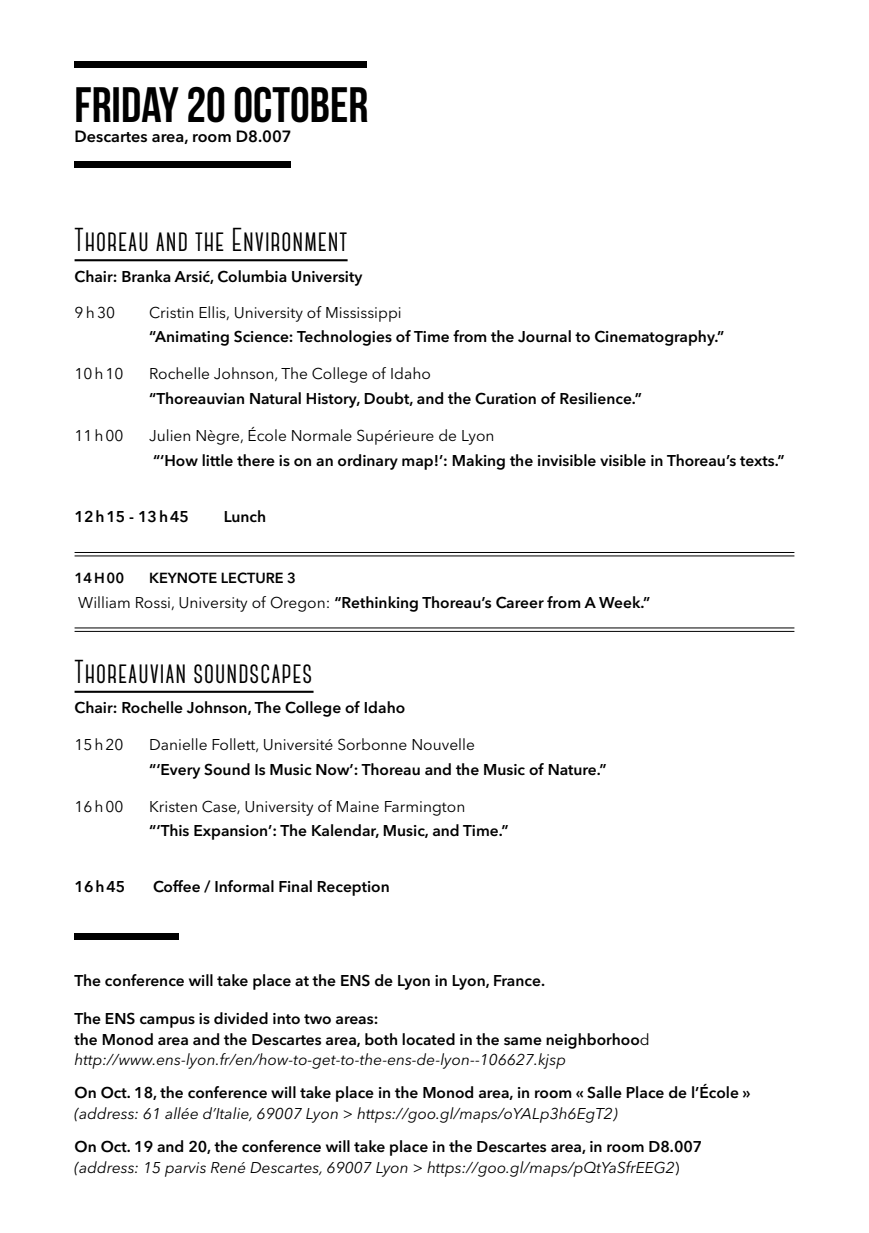 Image resolution: width=869 pixels, height=1233 pixels. What do you see at coordinates (167, 1022) in the document?
I see `campus` at bounding box center [167, 1022].
